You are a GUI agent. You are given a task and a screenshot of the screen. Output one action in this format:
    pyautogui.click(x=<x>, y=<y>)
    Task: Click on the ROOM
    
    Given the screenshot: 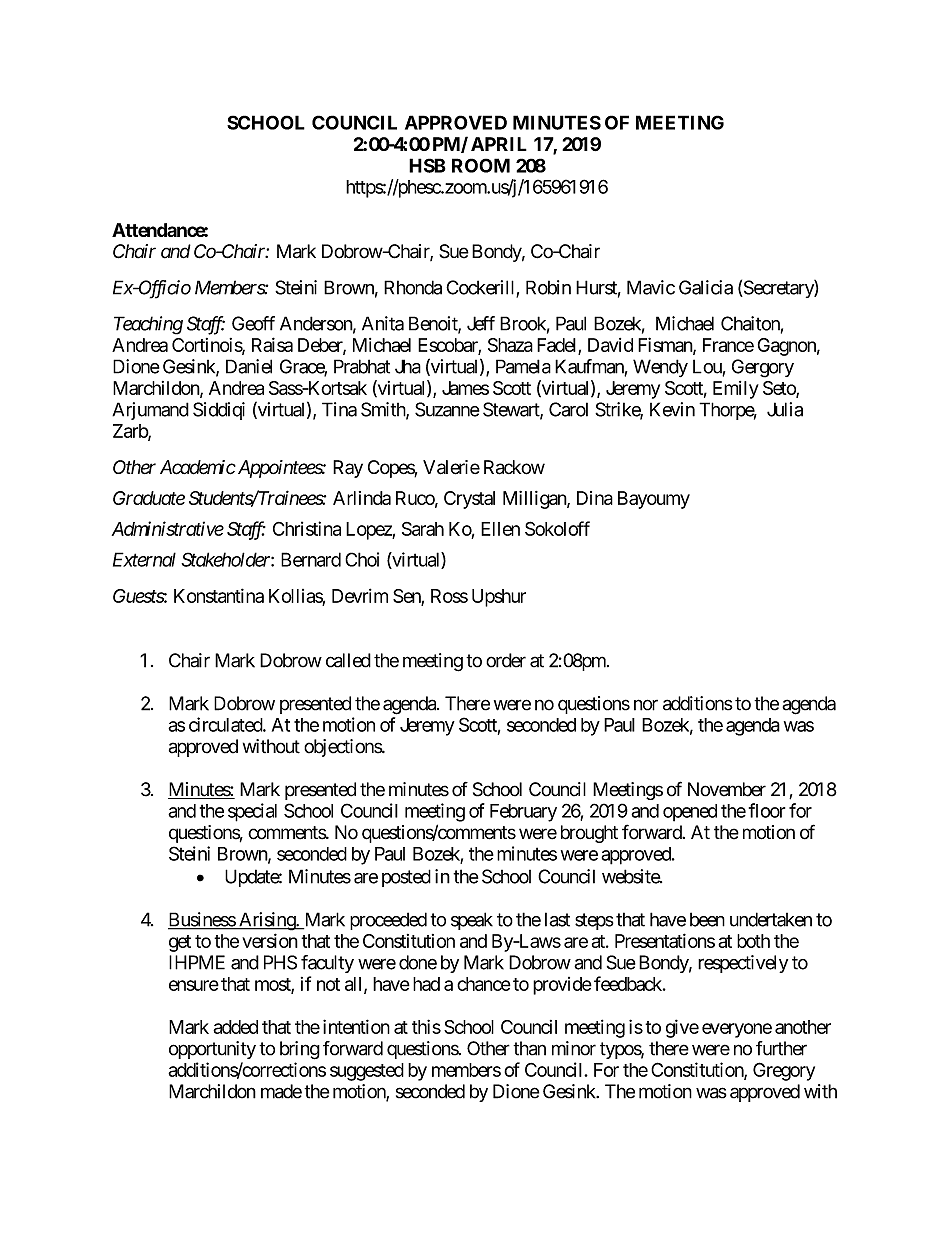 What is the action you would take?
    pyautogui.click(x=481, y=165)
